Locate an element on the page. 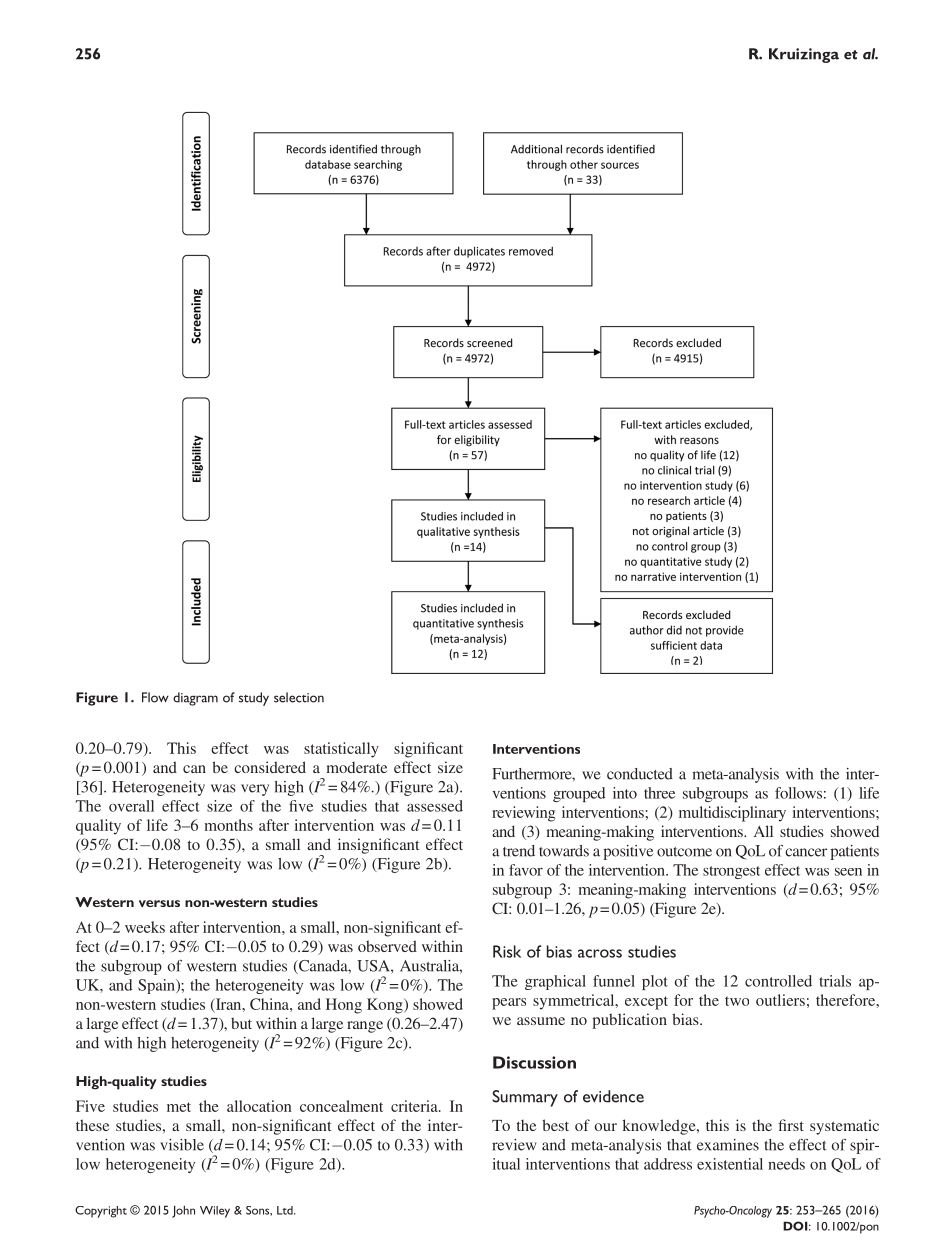 Image resolution: width=952 pixels, height=1256 pixels. controlled is located at coordinates (778, 981).
